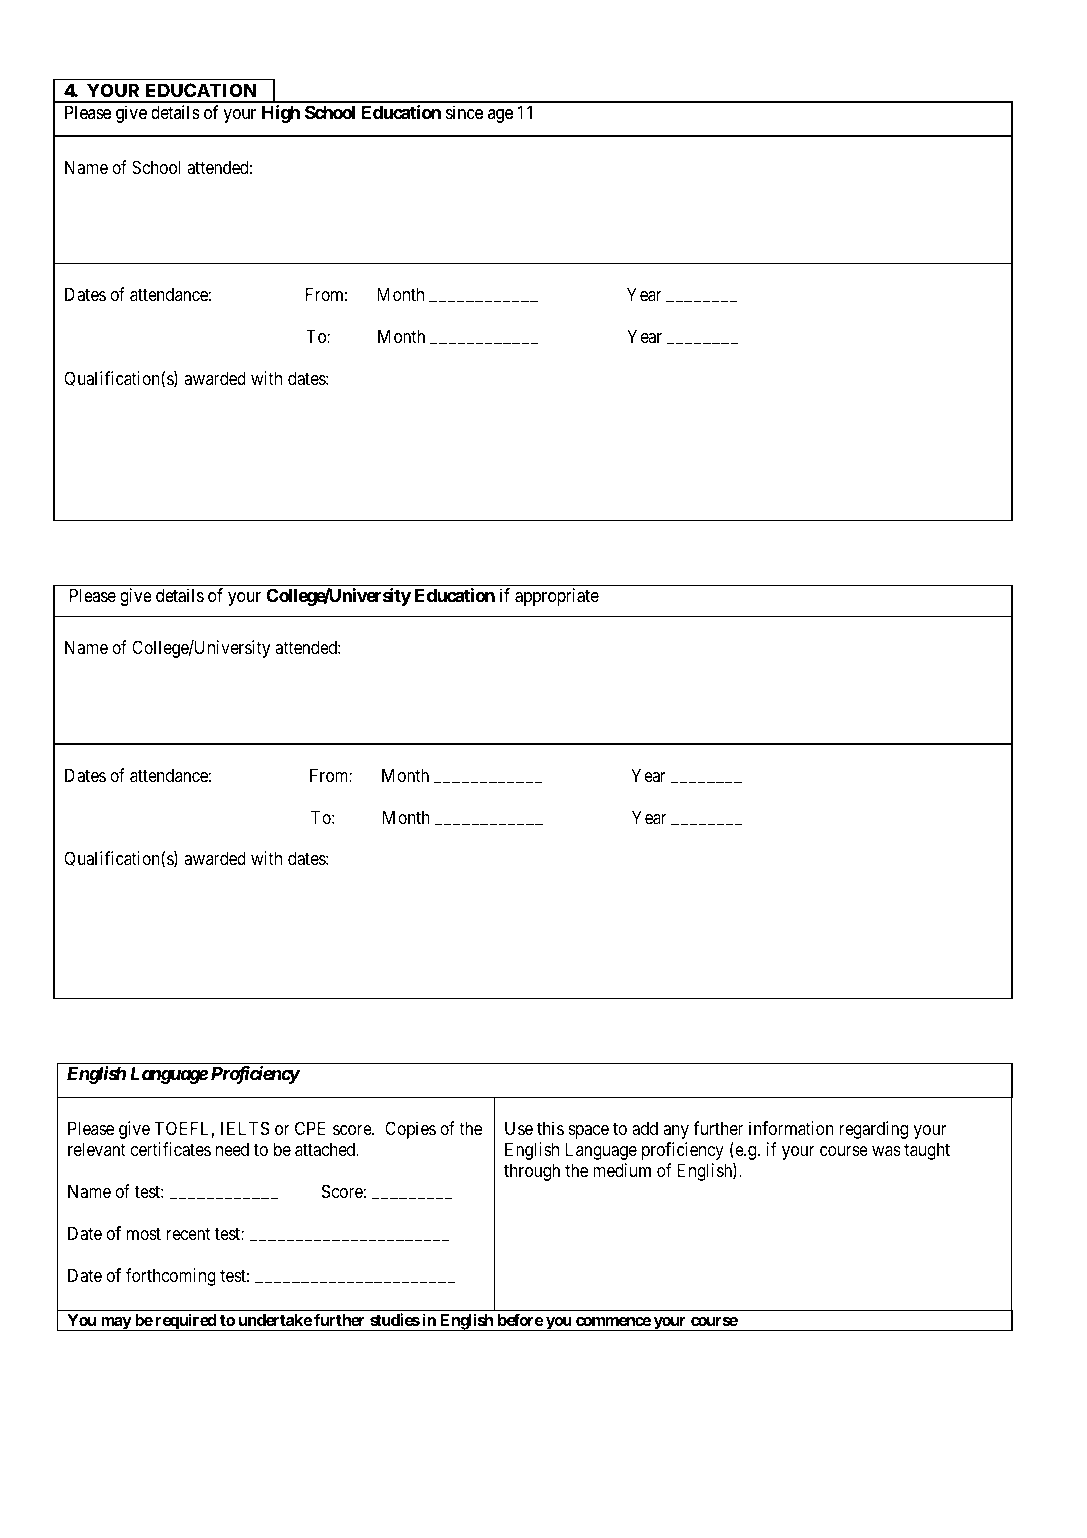 The image size is (1087, 1538). I want to click on forthcoming, so click(171, 1277).
